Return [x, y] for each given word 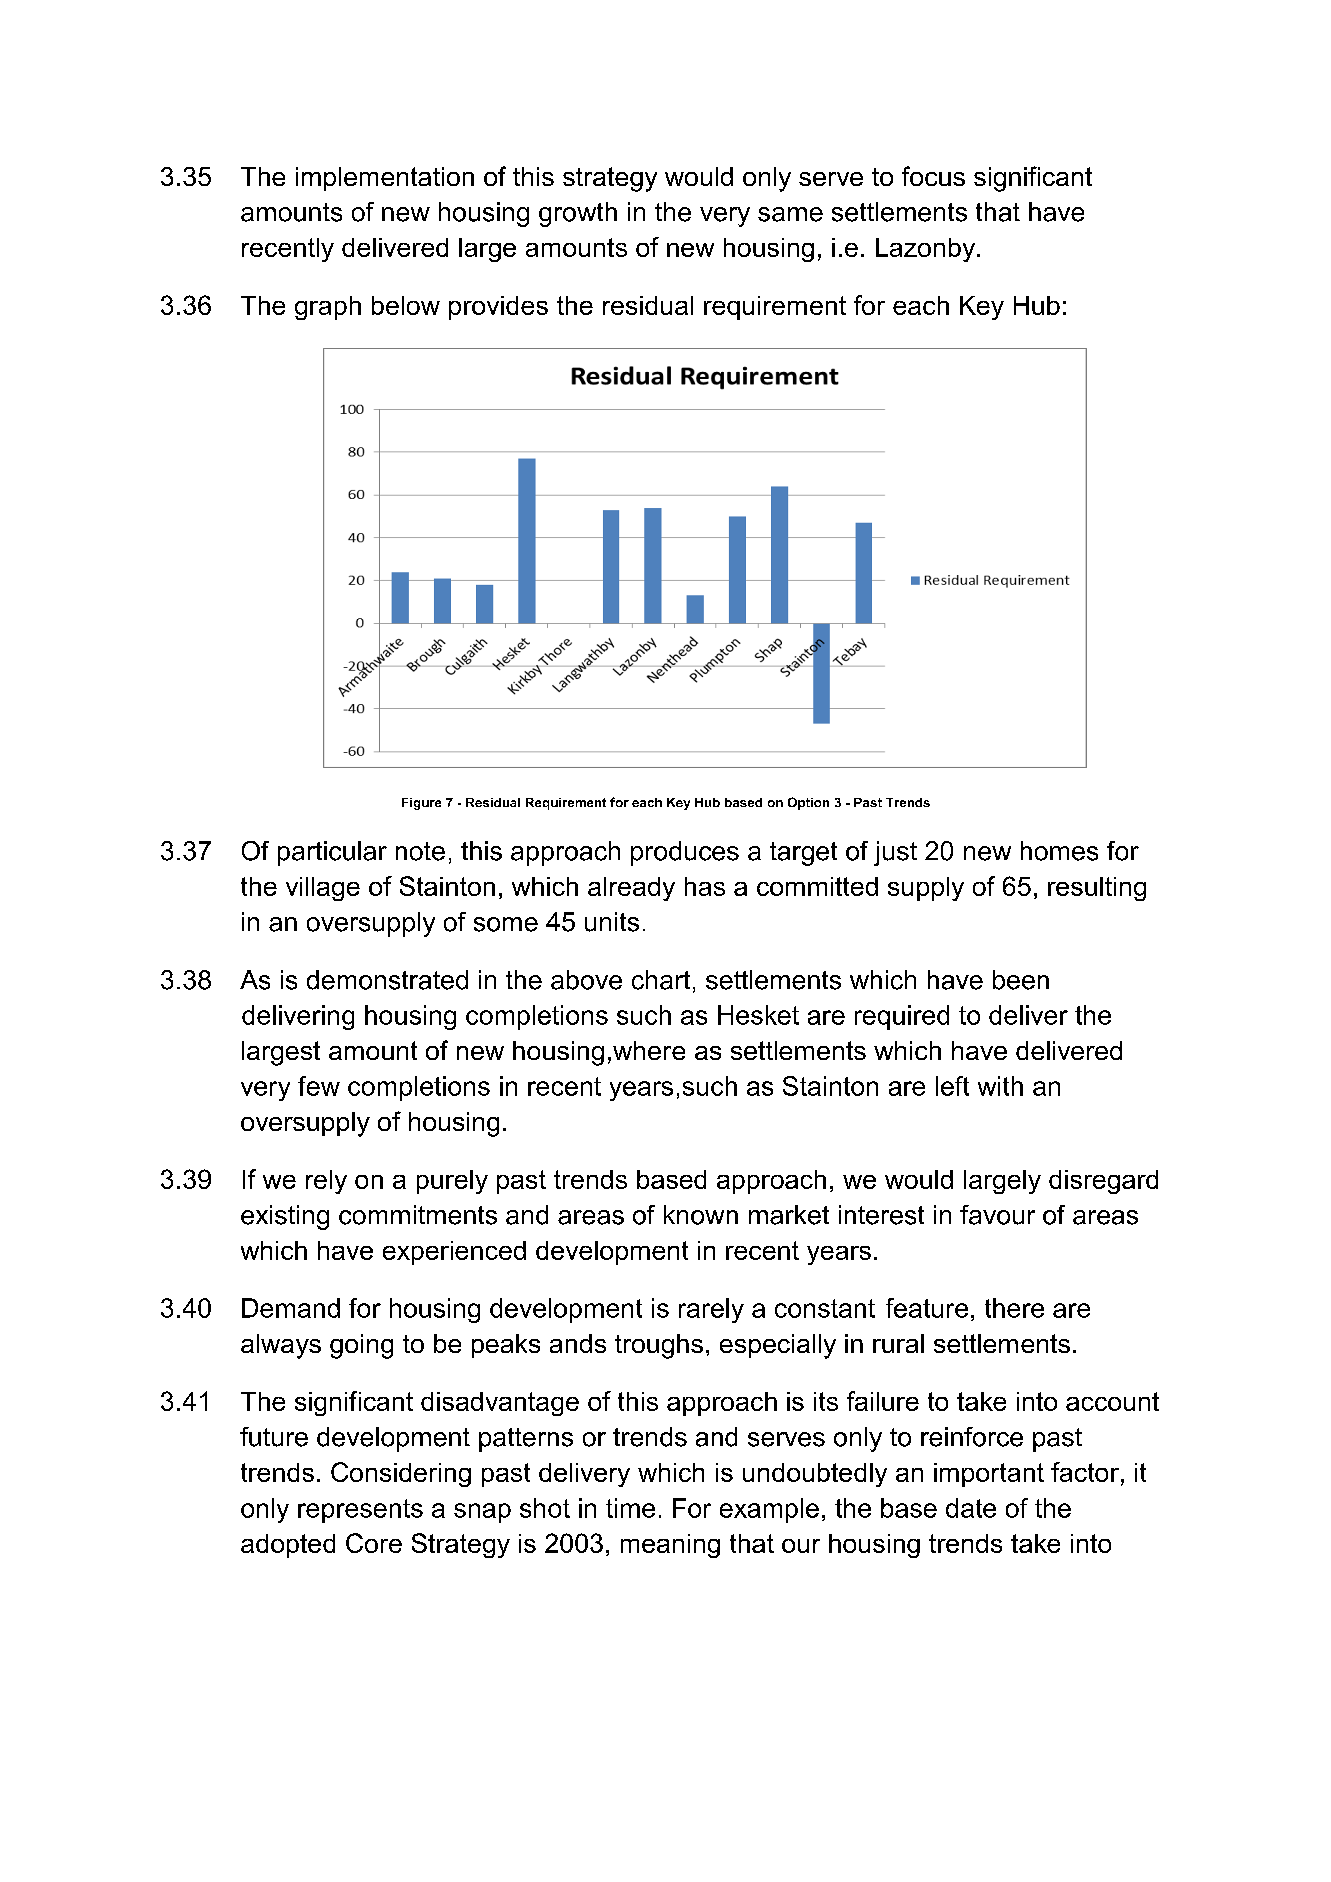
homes [1059, 851]
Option [808, 803]
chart [661, 980]
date [971, 1508]
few [319, 1086]
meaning [670, 1546]
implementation [385, 179]
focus [933, 176]
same [790, 214]
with [1000, 1086]
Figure [421, 804]
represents [360, 1511]
